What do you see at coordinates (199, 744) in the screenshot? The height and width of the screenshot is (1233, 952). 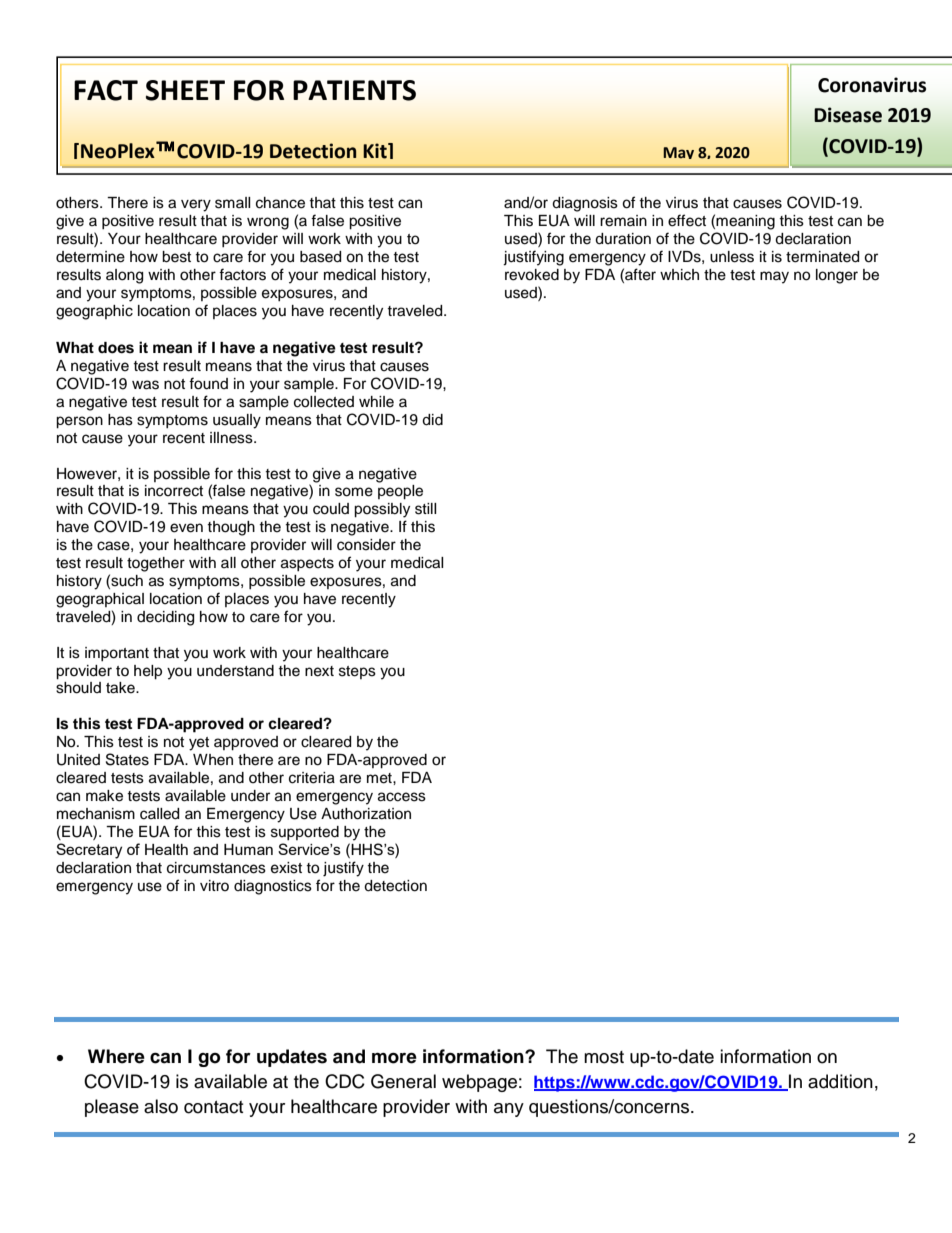 I see `yet` at bounding box center [199, 744].
